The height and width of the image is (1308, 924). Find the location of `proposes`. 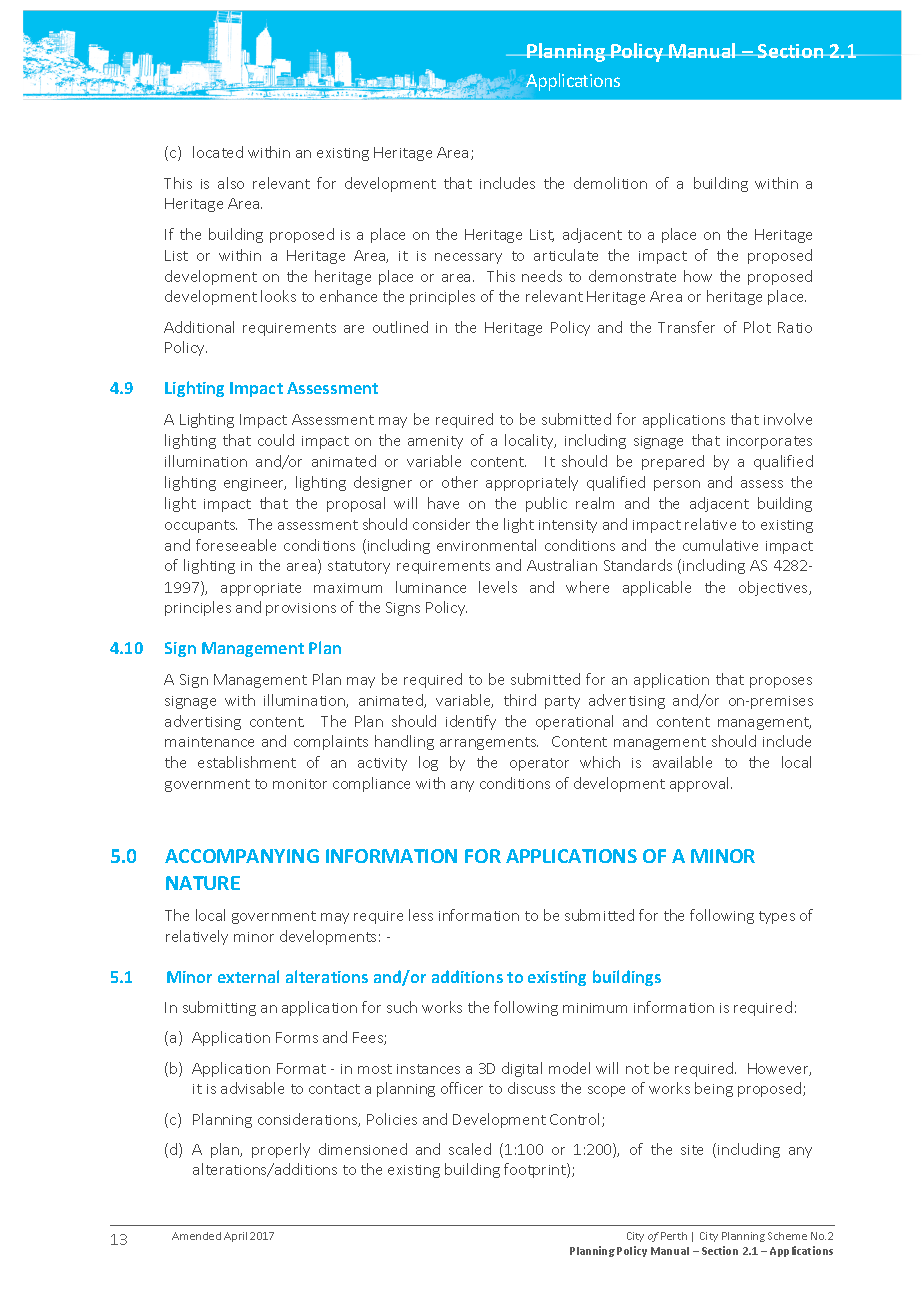

proposes is located at coordinates (781, 682).
